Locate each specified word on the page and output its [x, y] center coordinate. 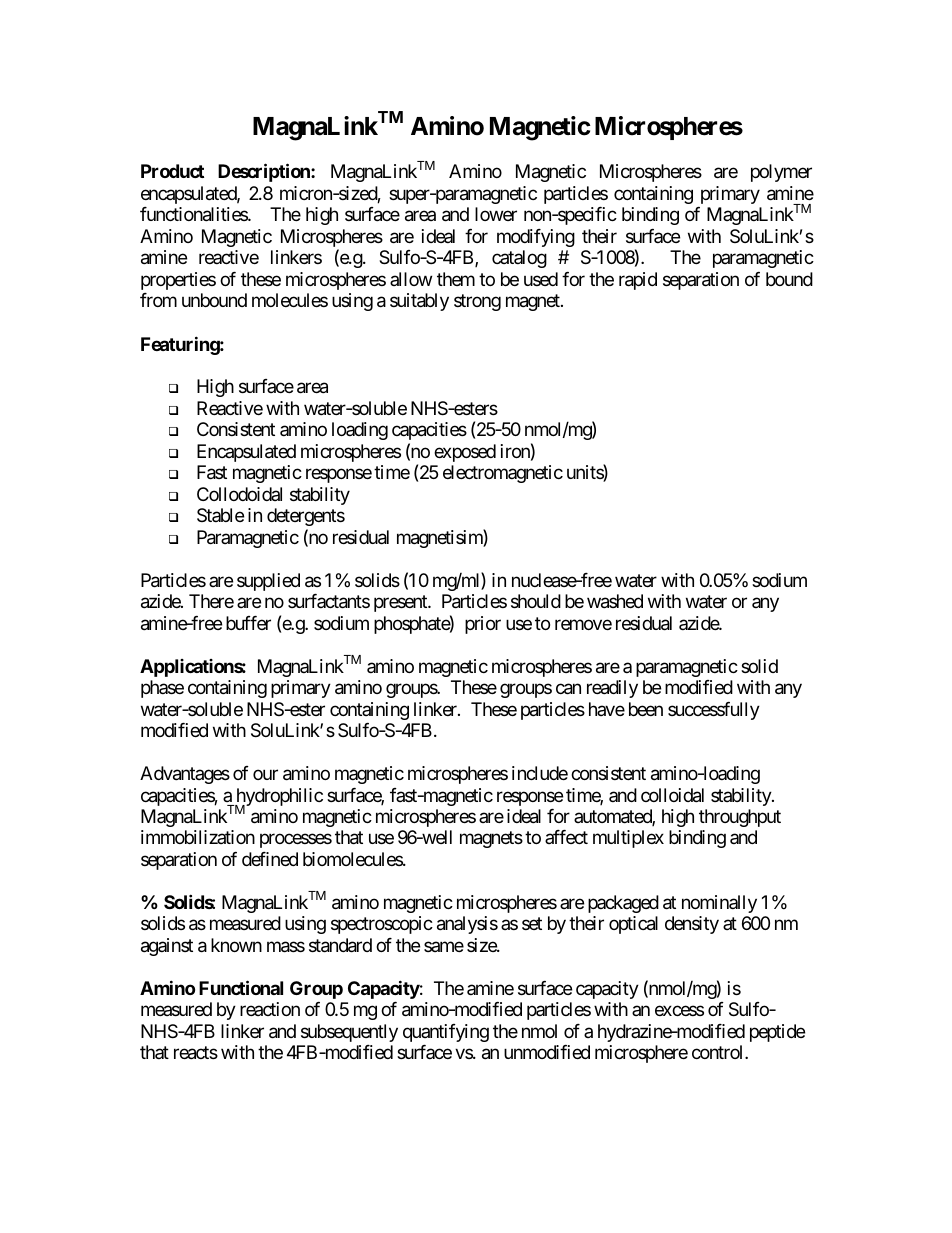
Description [265, 173]
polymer [781, 173]
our [265, 774]
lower [496, 214]
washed [615, 601]
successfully [714, 711]
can [568, 689]
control [719, 1052]
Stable [220, 515]
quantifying [446, 1033]
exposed [465, 453]
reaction [270, 1009]
